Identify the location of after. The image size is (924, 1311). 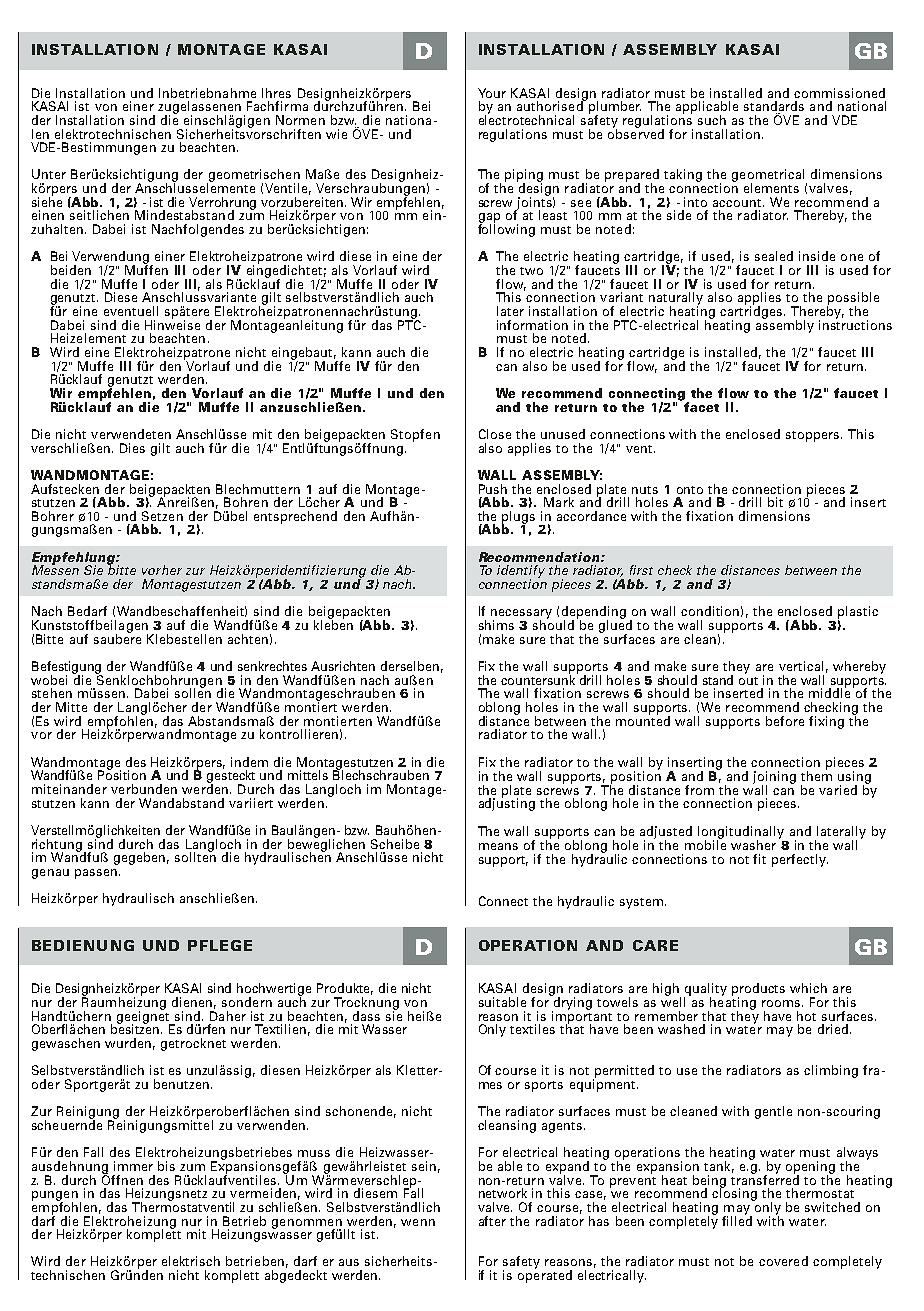
(492, 1221).
